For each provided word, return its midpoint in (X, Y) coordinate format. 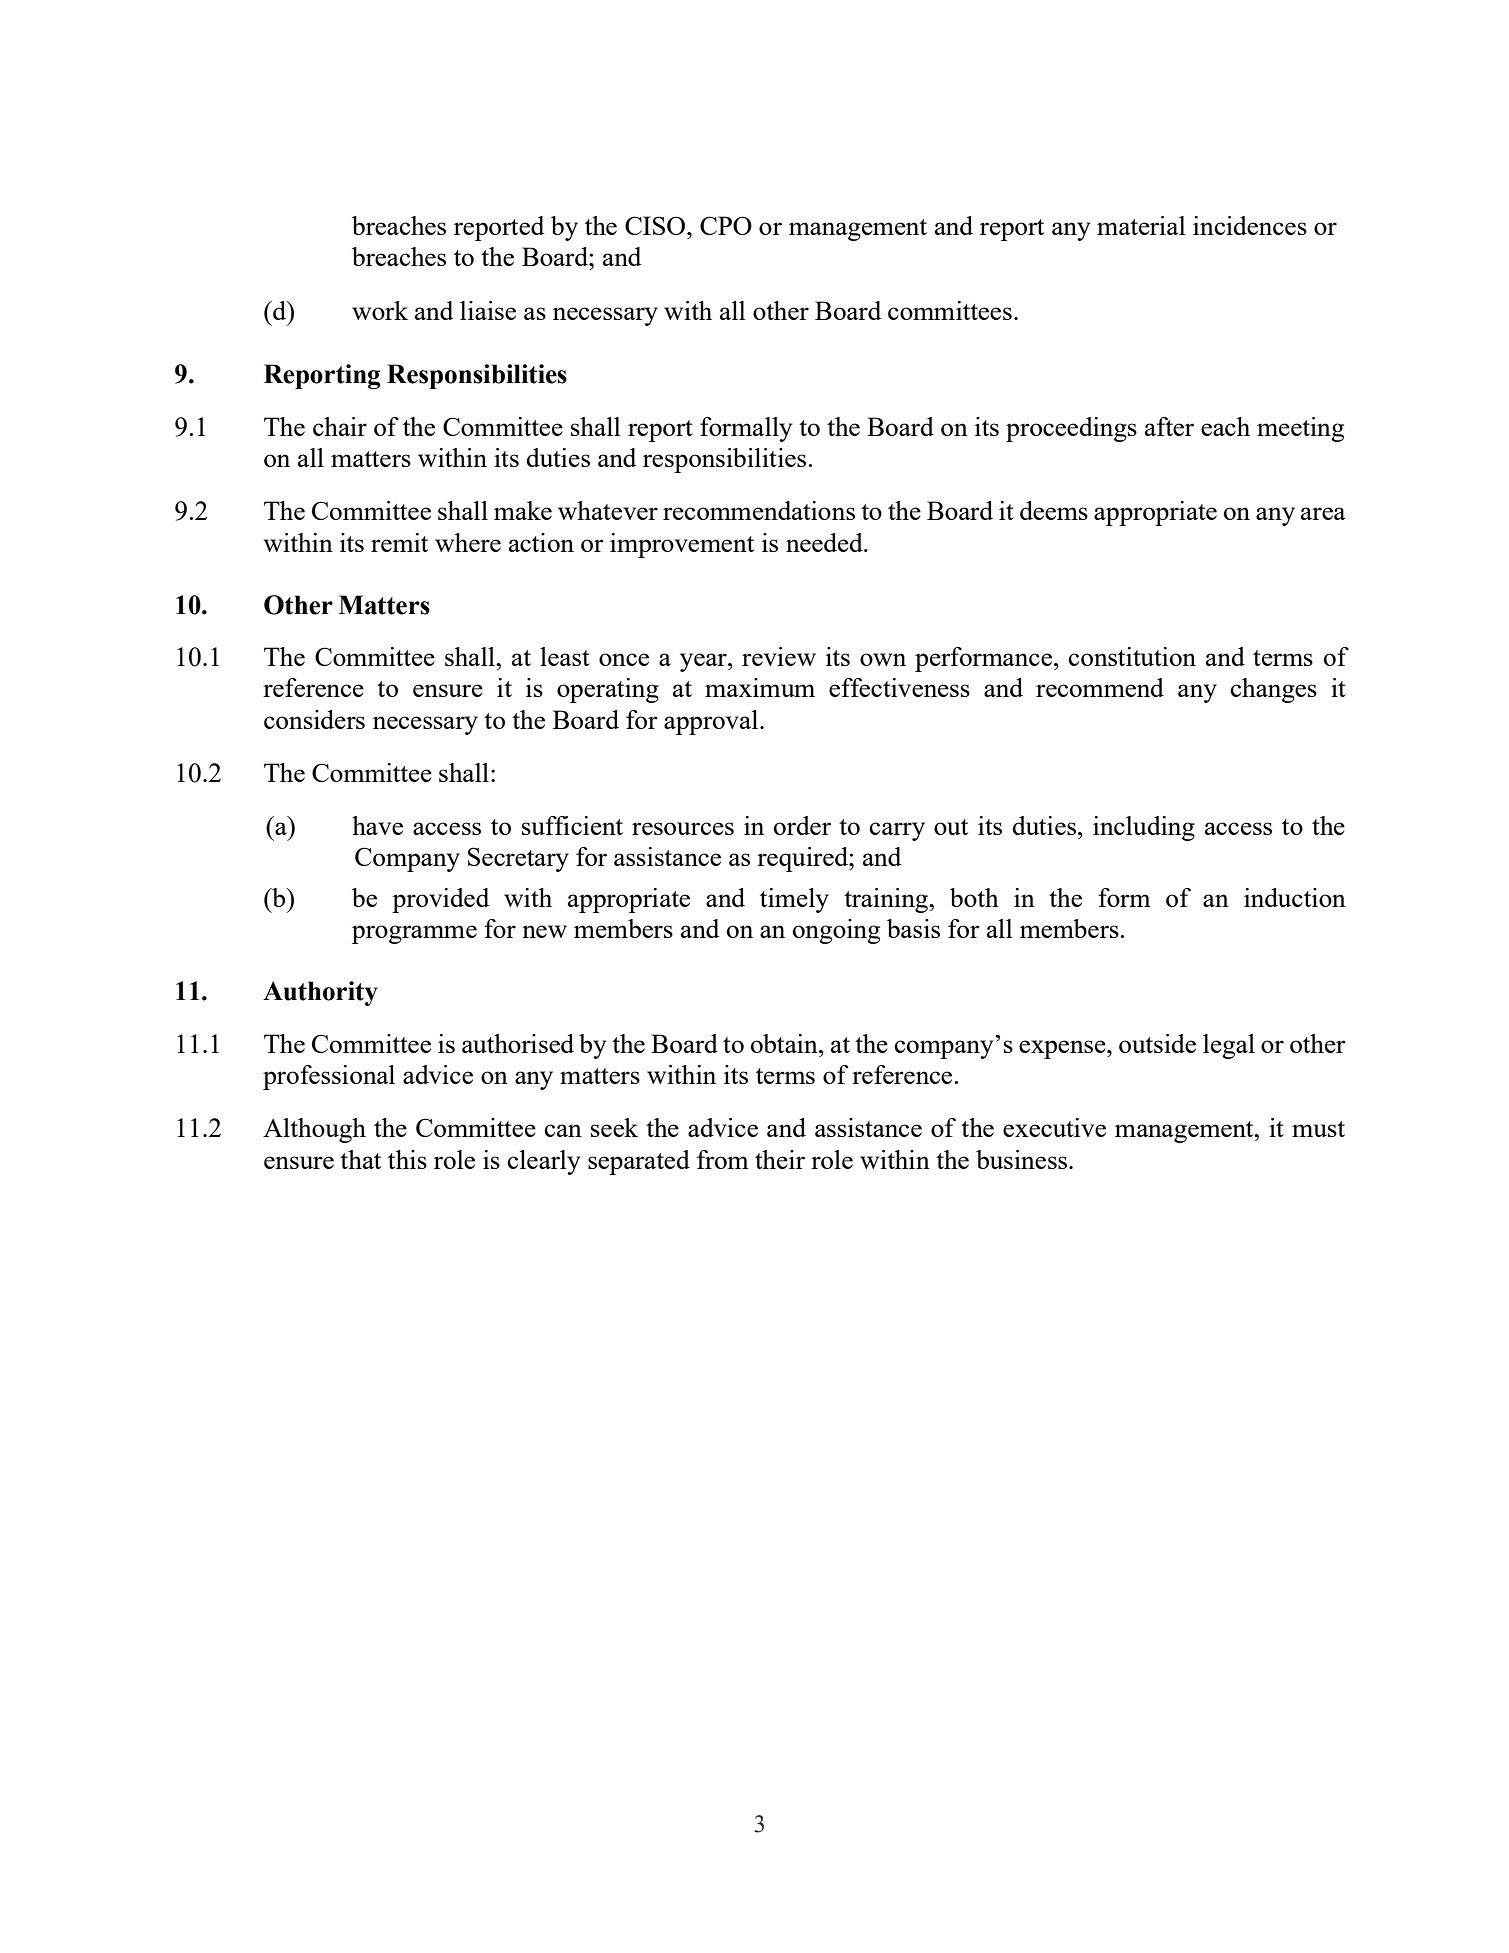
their (780, 1159)
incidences (1250, 225)
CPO (726, 225)
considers (314, 719)
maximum (760, 687)
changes (1274, 690)
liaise (488, 310)
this (407, 1159)
